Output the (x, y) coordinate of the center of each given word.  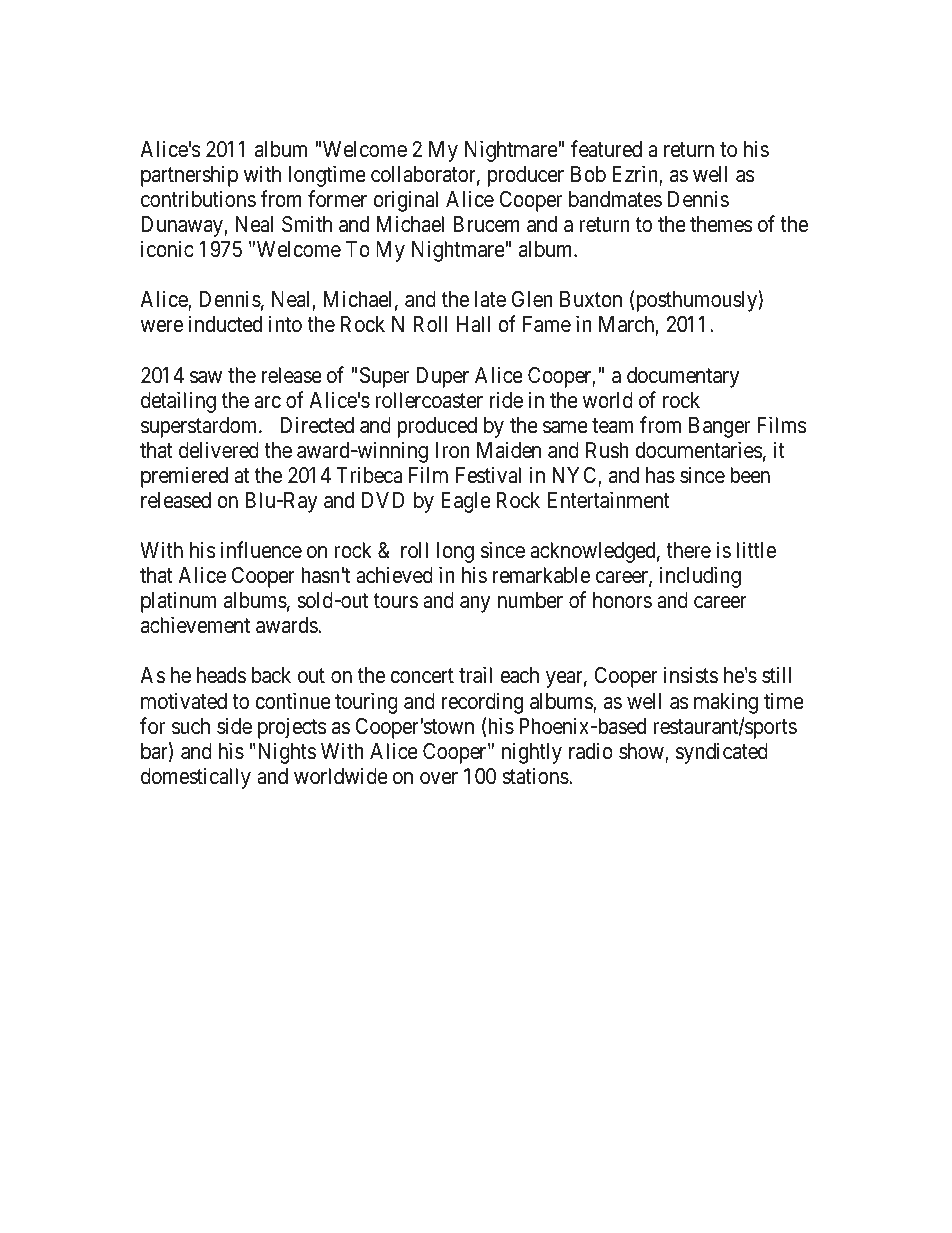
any (475, 604)
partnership (189, 176)
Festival (488, 475)
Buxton (591, 299)
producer (526, 176)
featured (606, 149)
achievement (195, 625)
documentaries (699, 450)
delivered (219, 450)
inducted (225, 324)
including (700, 577)
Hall (473, 324)
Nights (285, 753)
